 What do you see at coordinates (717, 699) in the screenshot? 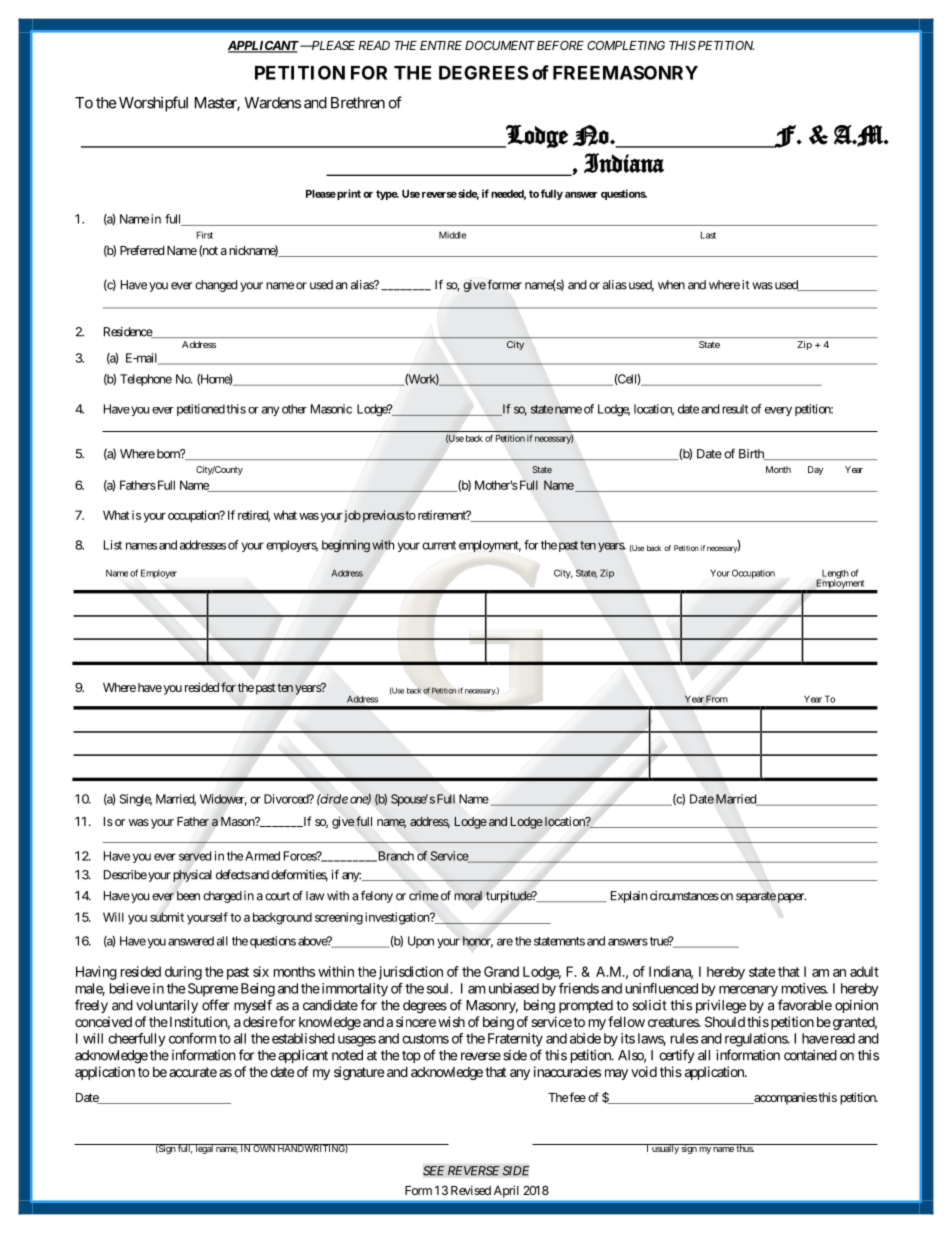
I see `From` at bounding box center [717, 699].
